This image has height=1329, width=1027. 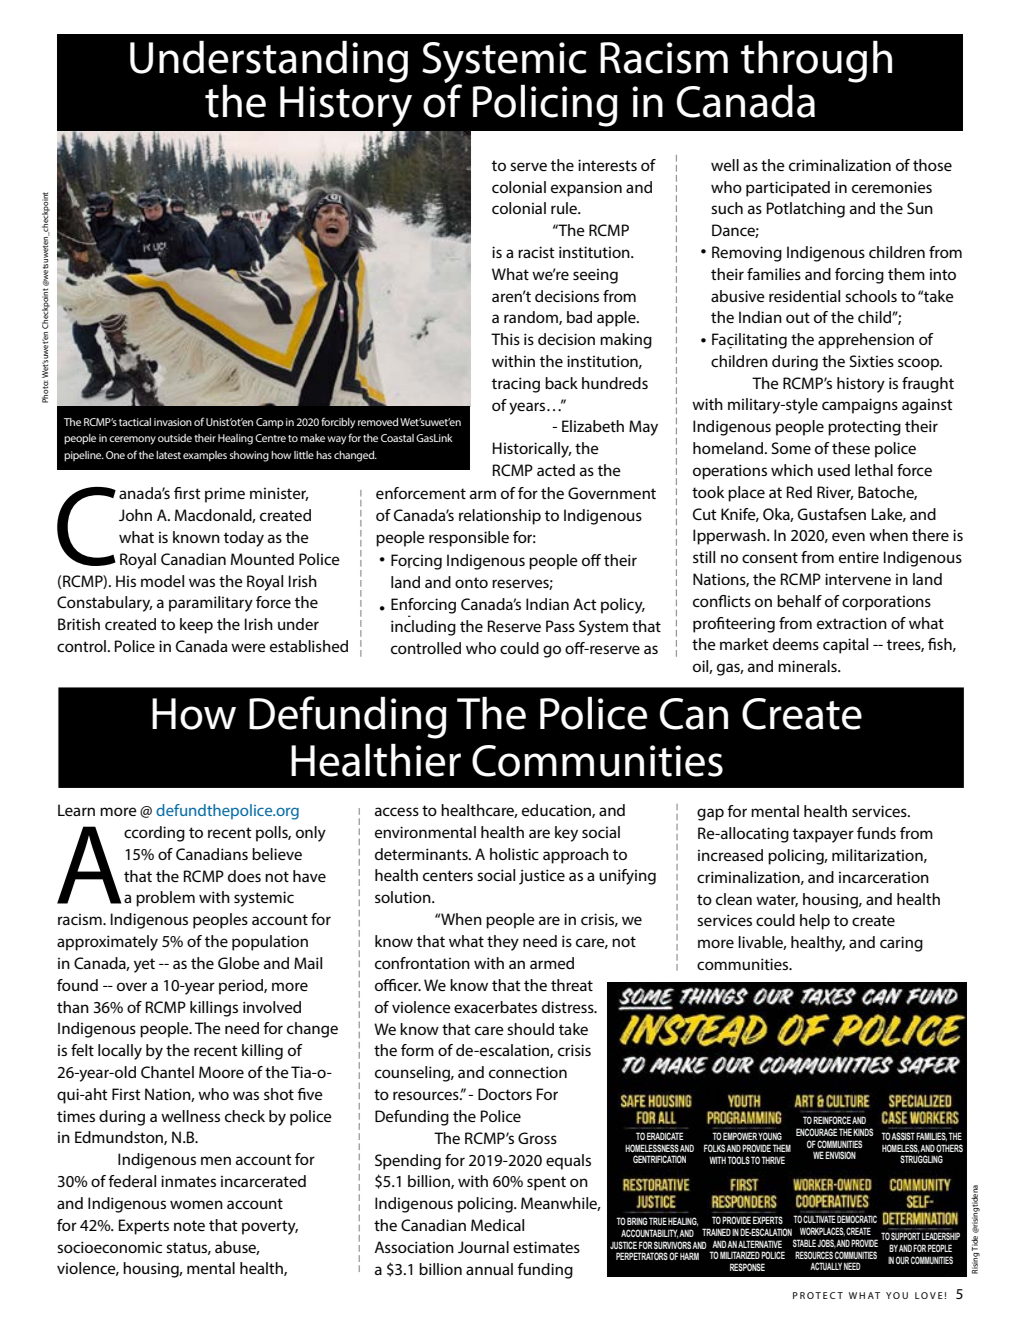 What do you see at coordinates (514, 854) in the image?
I see `holistic` at bounding box center [514, 854].
